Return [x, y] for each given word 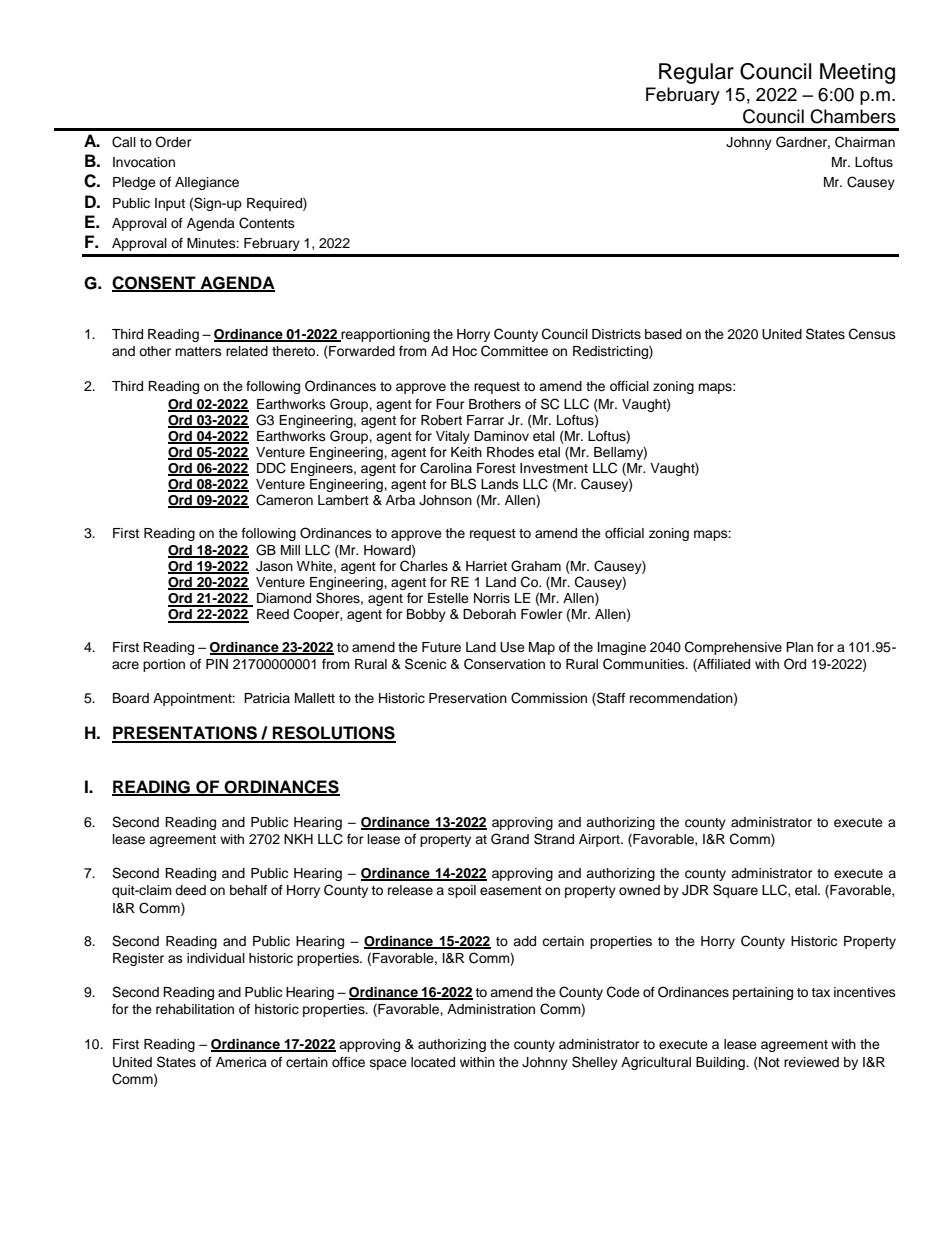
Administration [491, 1009]
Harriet [486, 566]
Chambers [853, 116]
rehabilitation [195, 1009]
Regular [696, 73]
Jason [274, 566]
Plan [799, 647]
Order [173, 142]
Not [768, 1062]
